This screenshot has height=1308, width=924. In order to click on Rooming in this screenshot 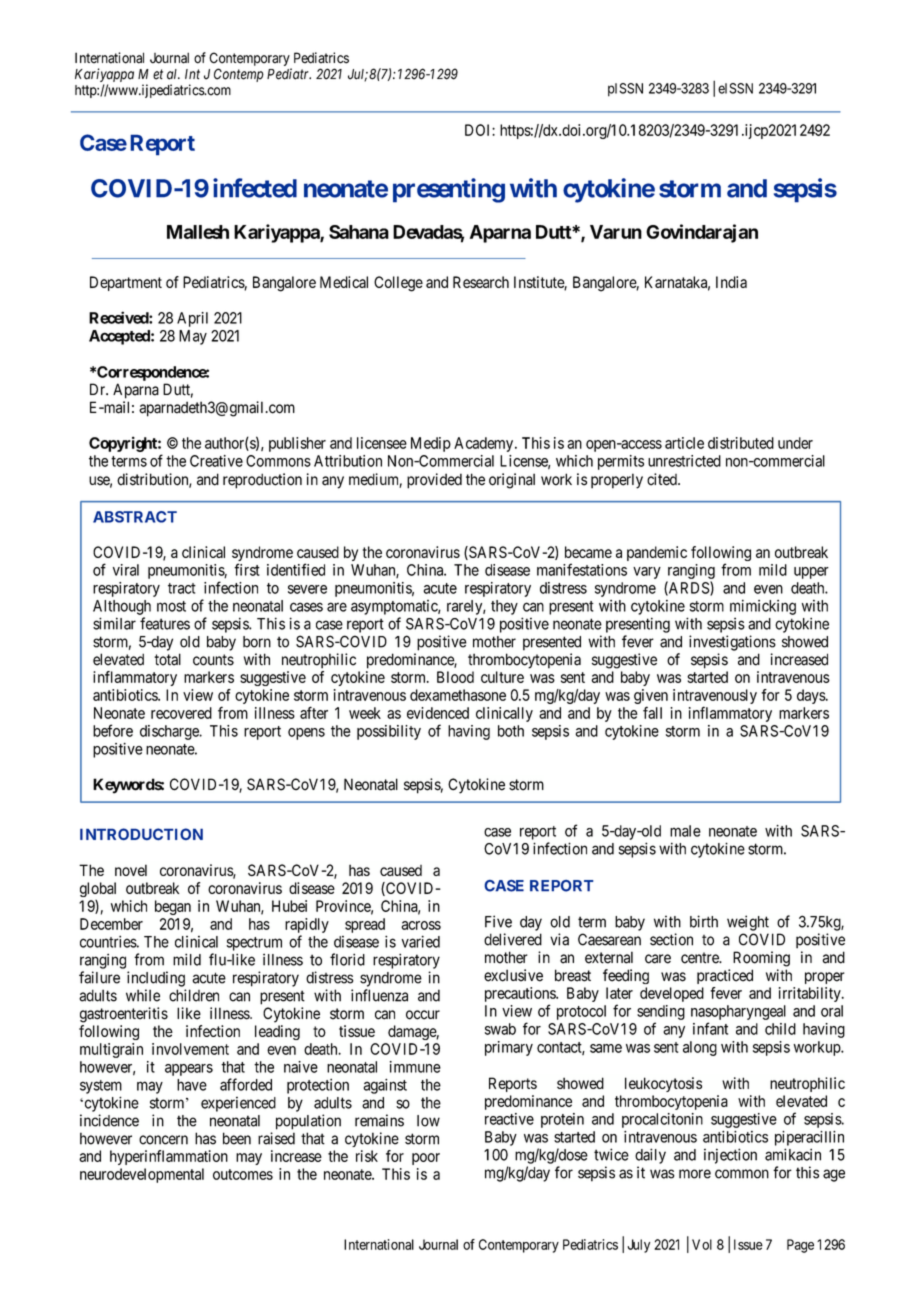, I will do `click(761, 959)`.
